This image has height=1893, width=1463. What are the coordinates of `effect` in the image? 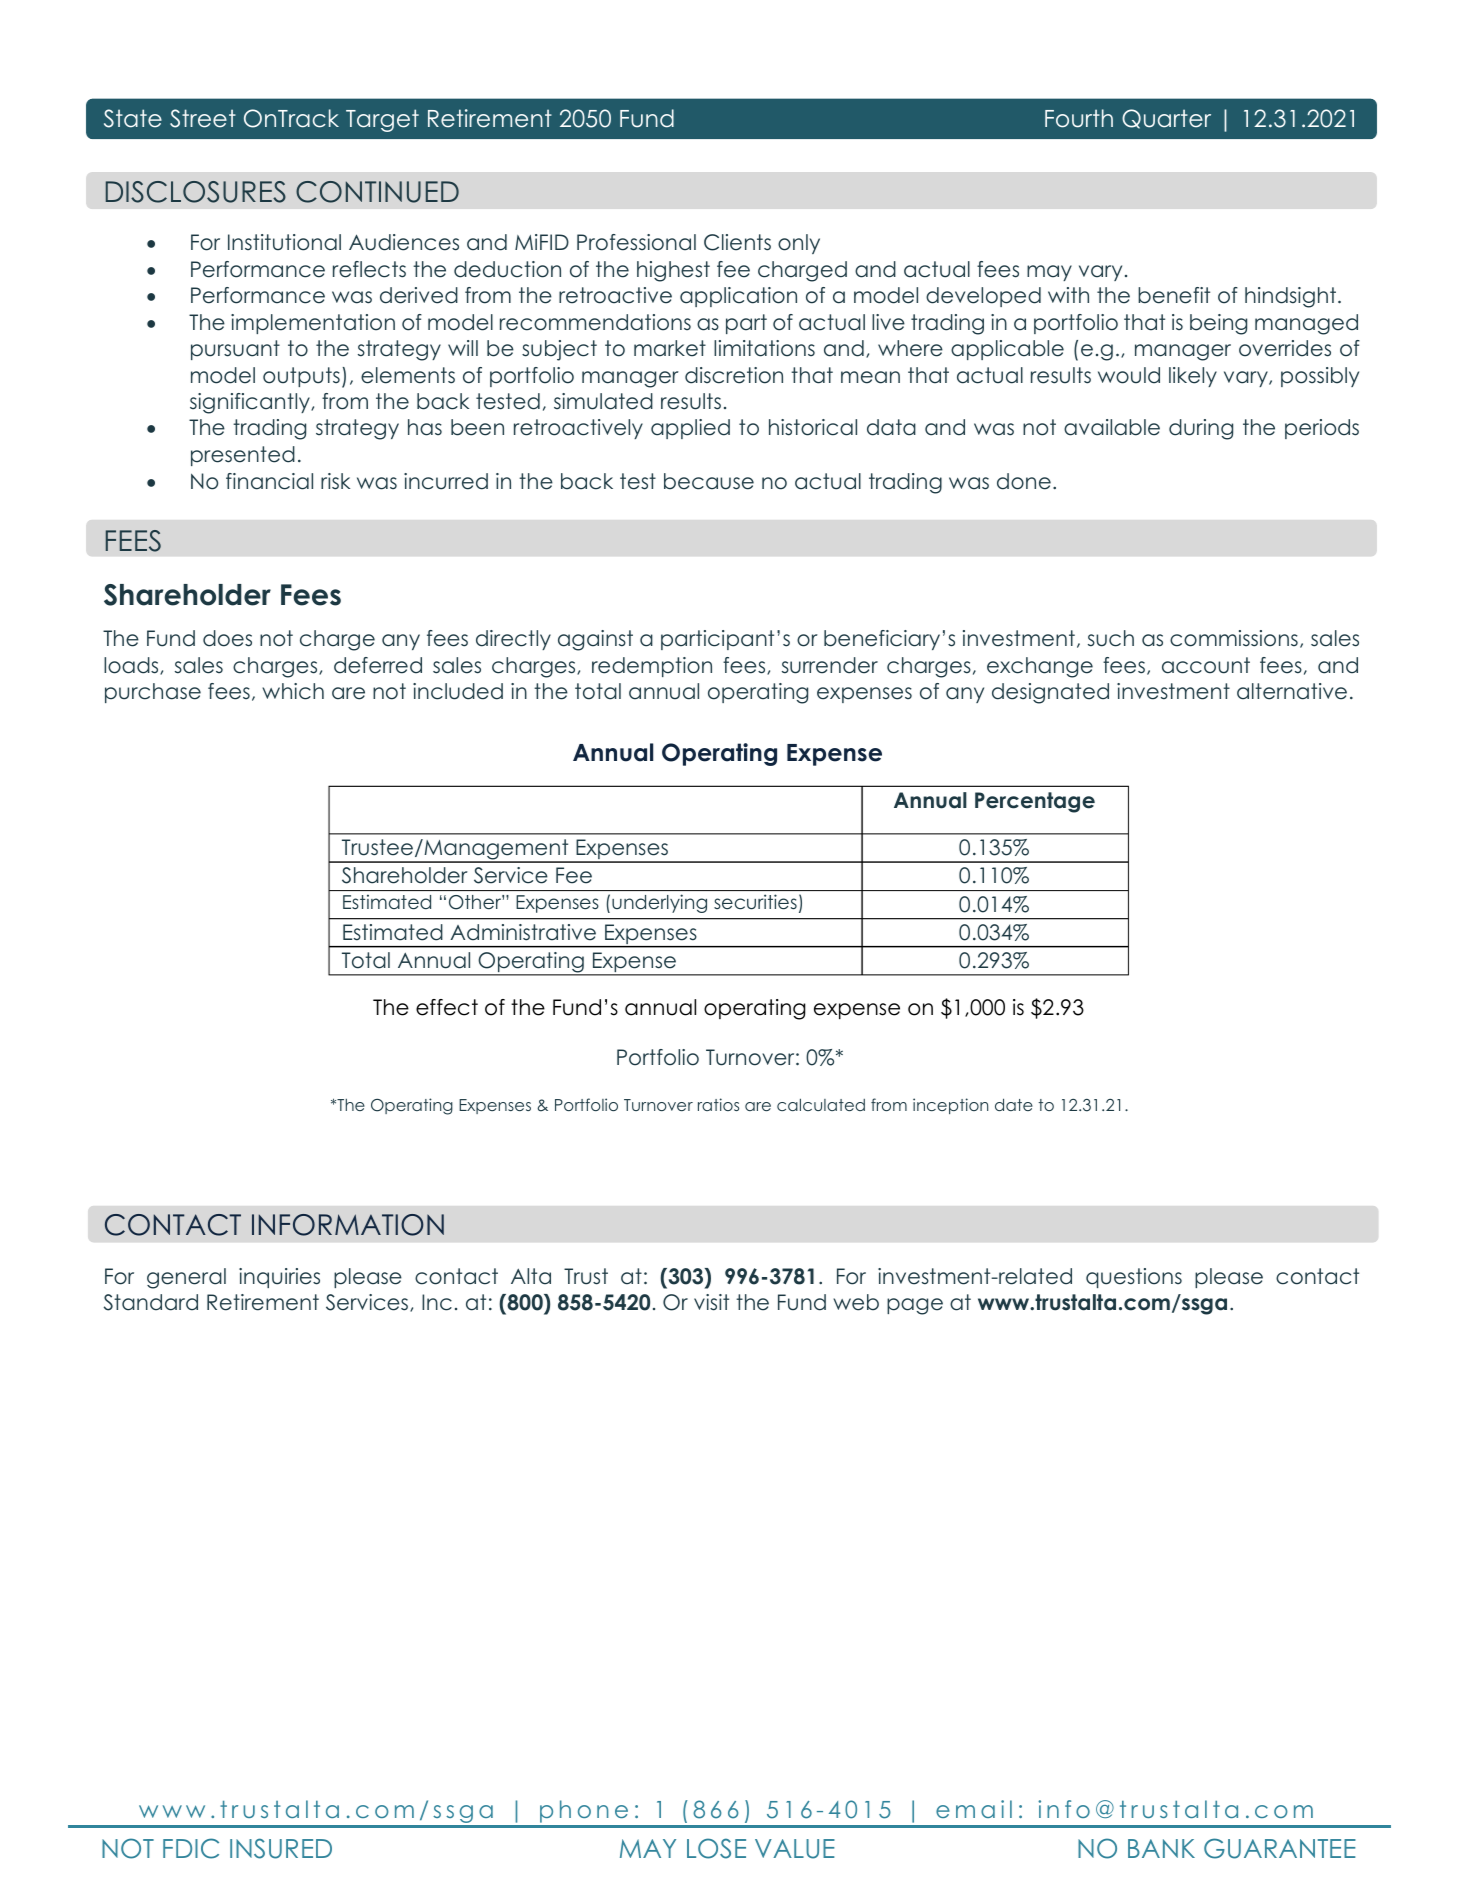 It's located at (447, 1007).
